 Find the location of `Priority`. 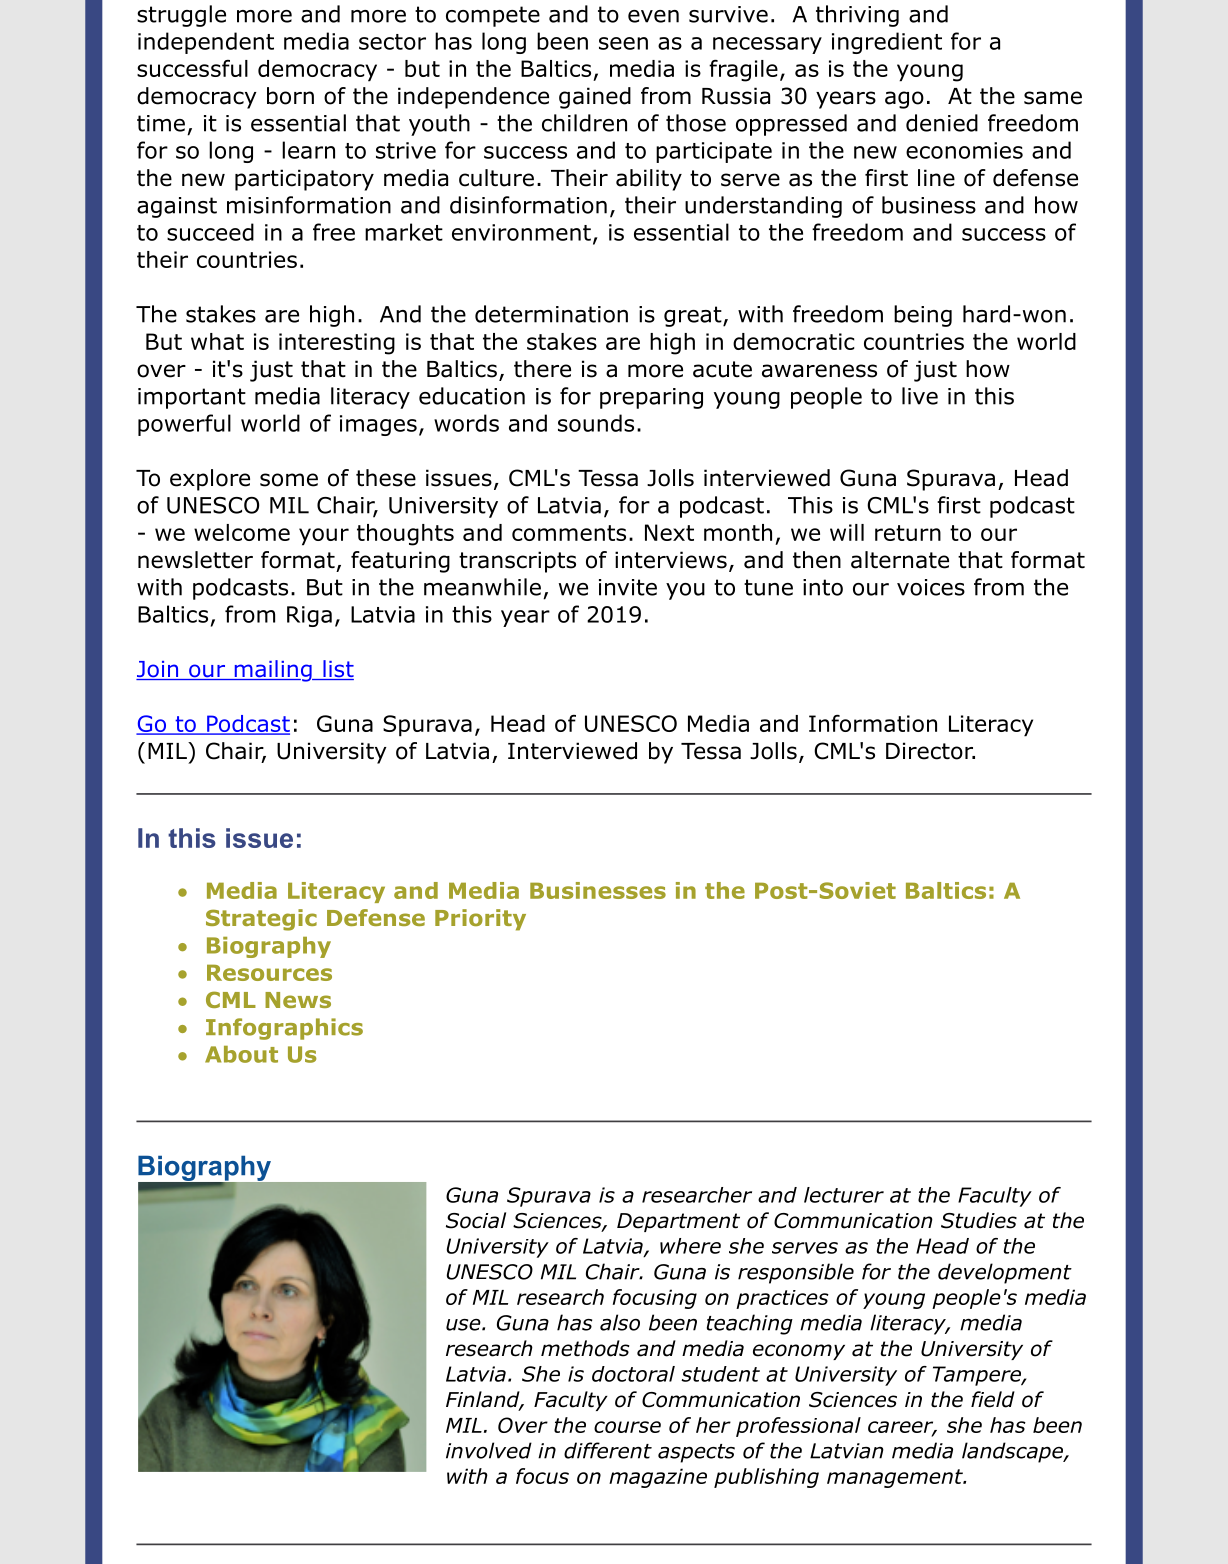

Priority is located at coordinates (480, 920).
